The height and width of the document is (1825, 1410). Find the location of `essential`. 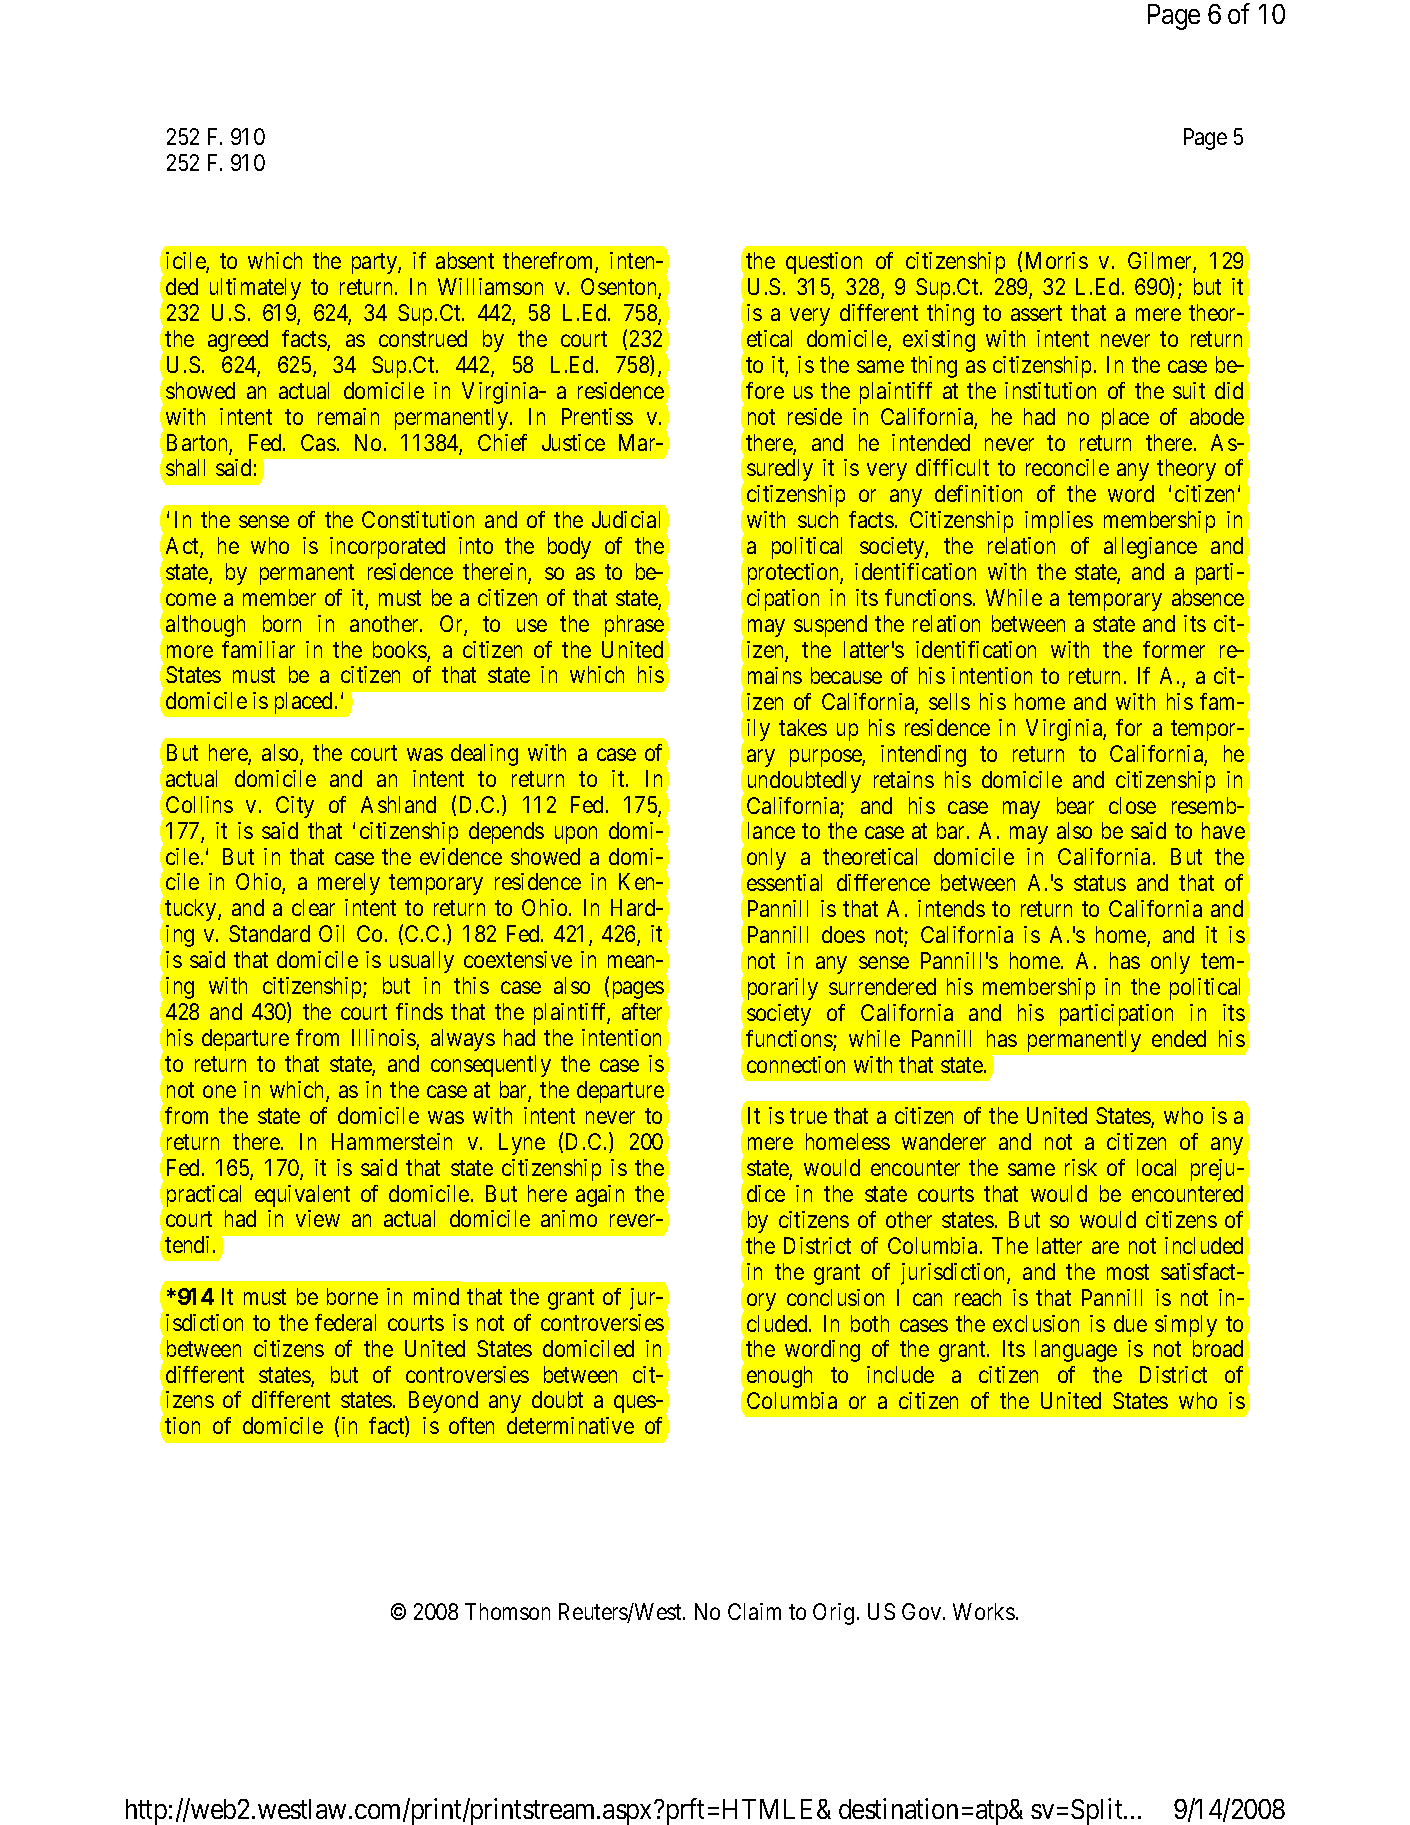

essential is located at coordinates (784, 882).
